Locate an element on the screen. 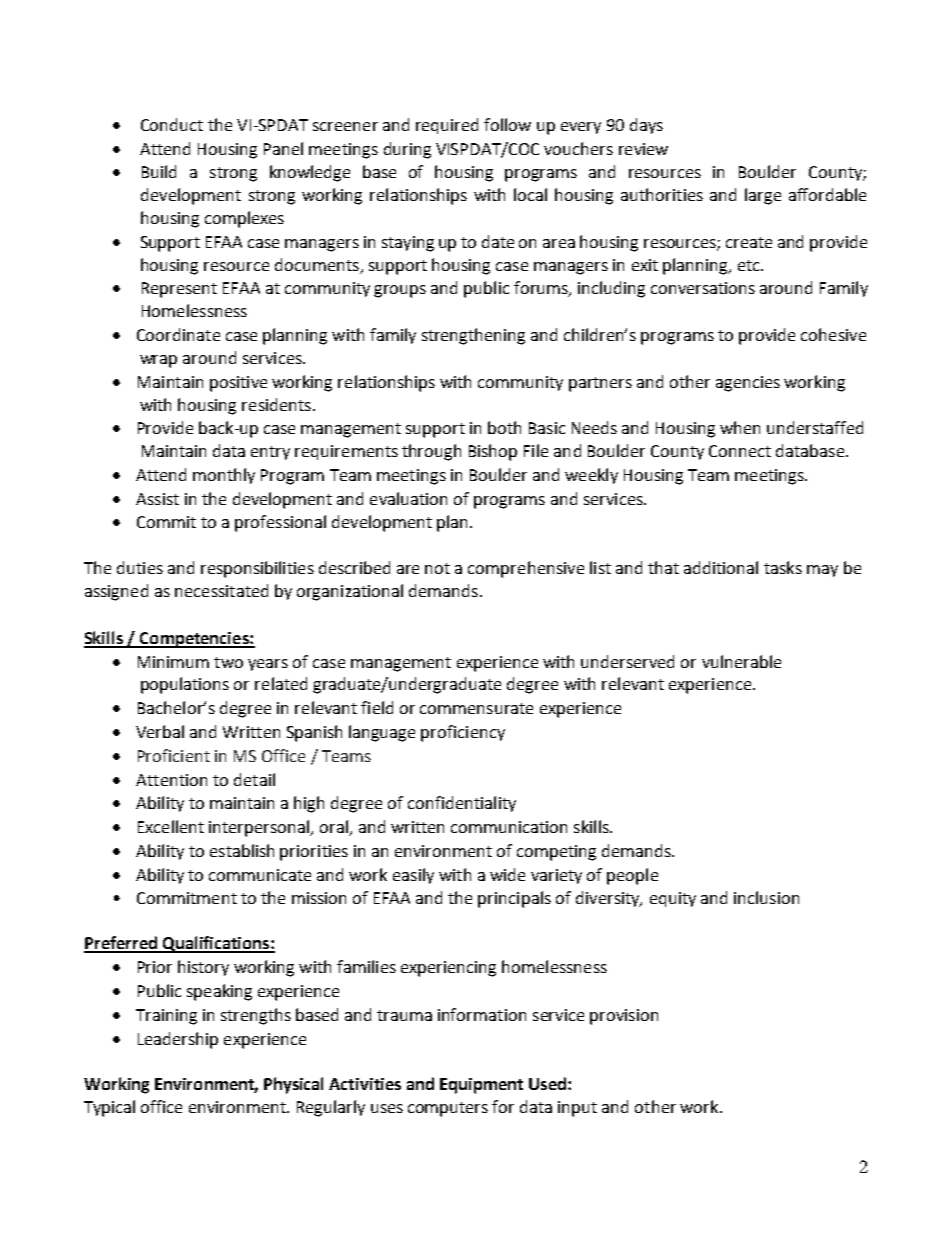 The image size is (952, 1233). not is located at coordinates (437, 568).
